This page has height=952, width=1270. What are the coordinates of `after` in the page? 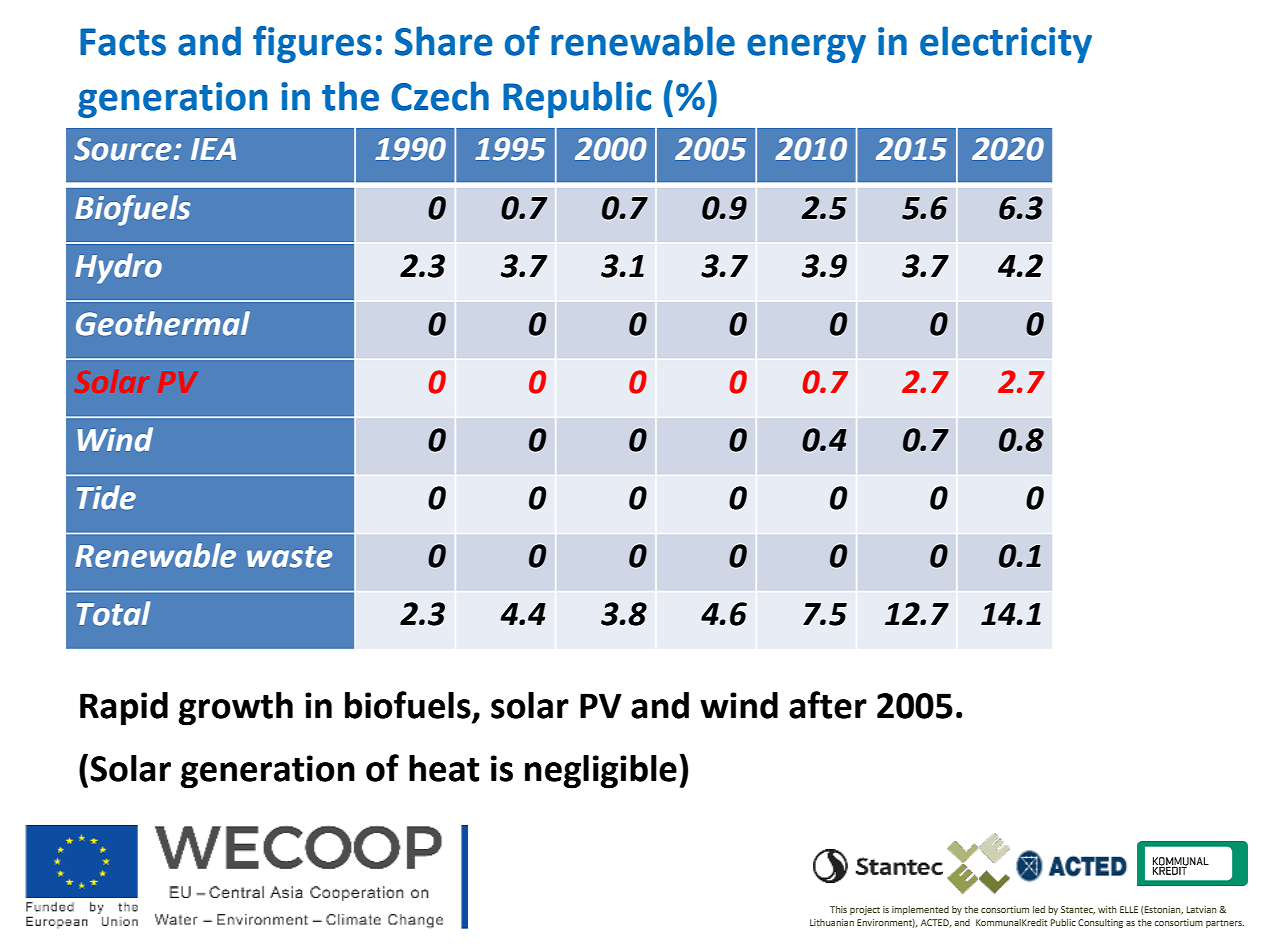 It's located at (828, 705).
